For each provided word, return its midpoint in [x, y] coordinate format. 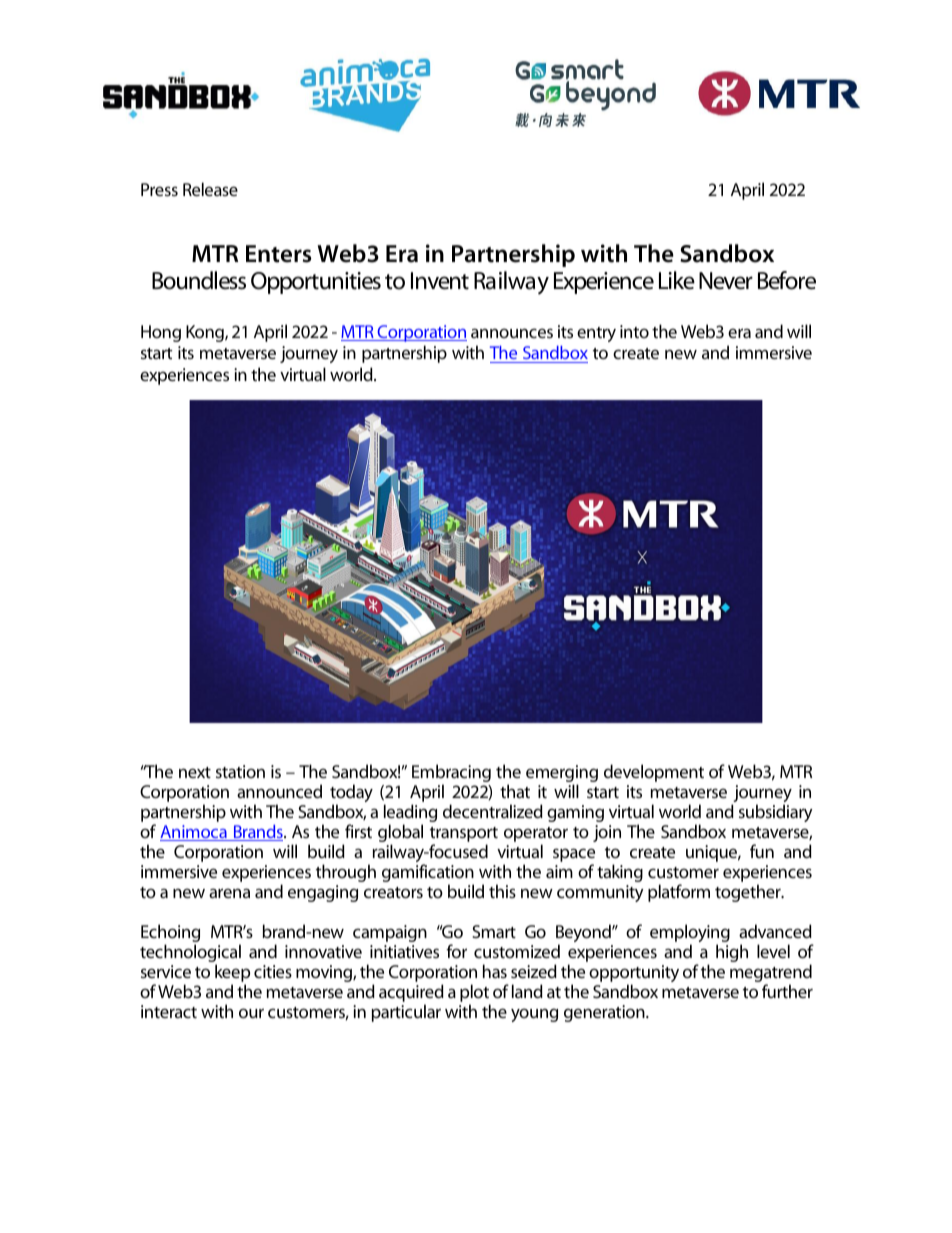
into [634, 331]
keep [232, 974]
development [654, 773]
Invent [440, 281]
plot [475, 994]
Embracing [451, 774]
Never [726, 281]
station [240, 771]
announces [512, 333]
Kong [206, 333]
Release [210, 189]
